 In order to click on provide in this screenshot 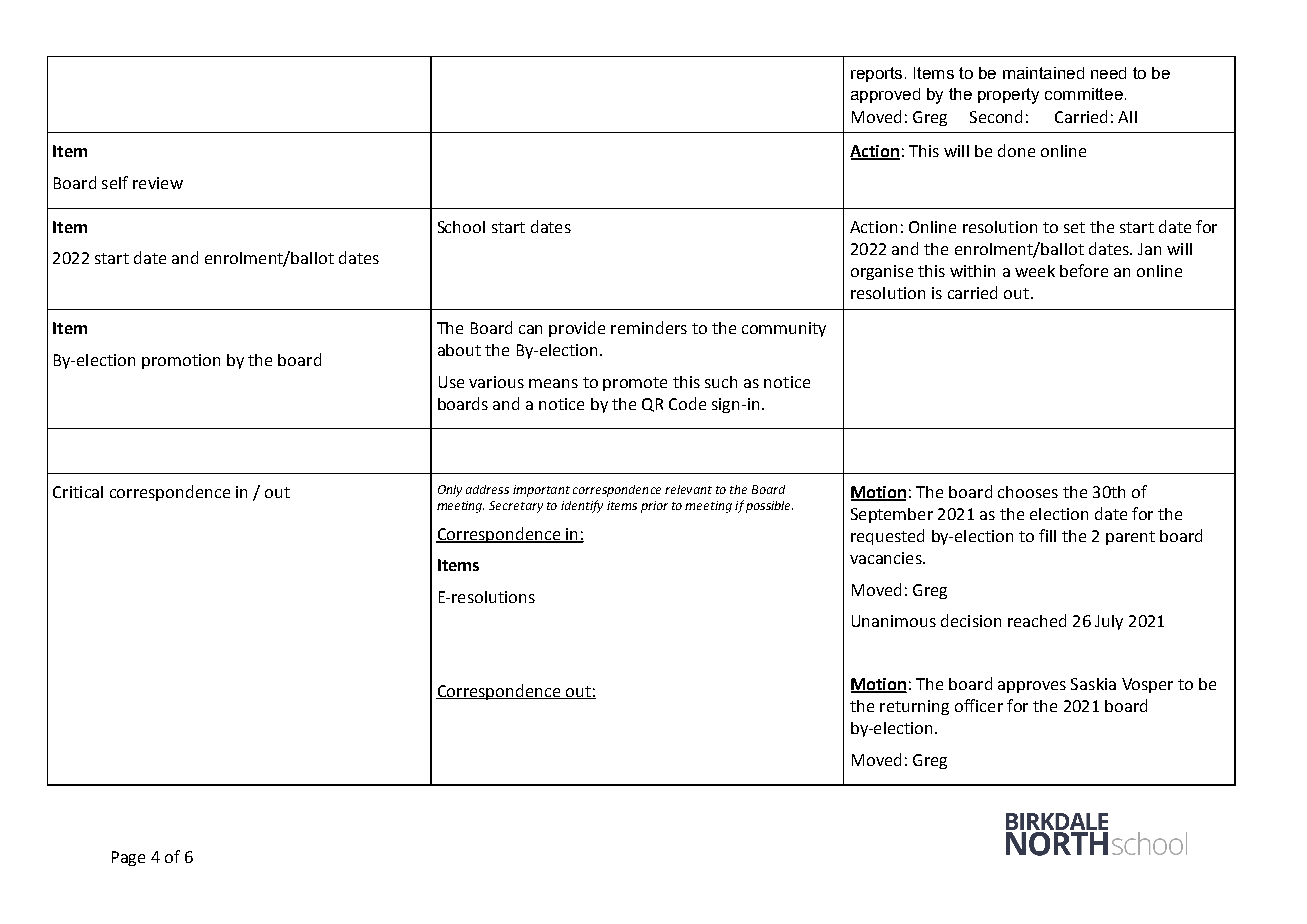, I will do `click(577, 329)`.
